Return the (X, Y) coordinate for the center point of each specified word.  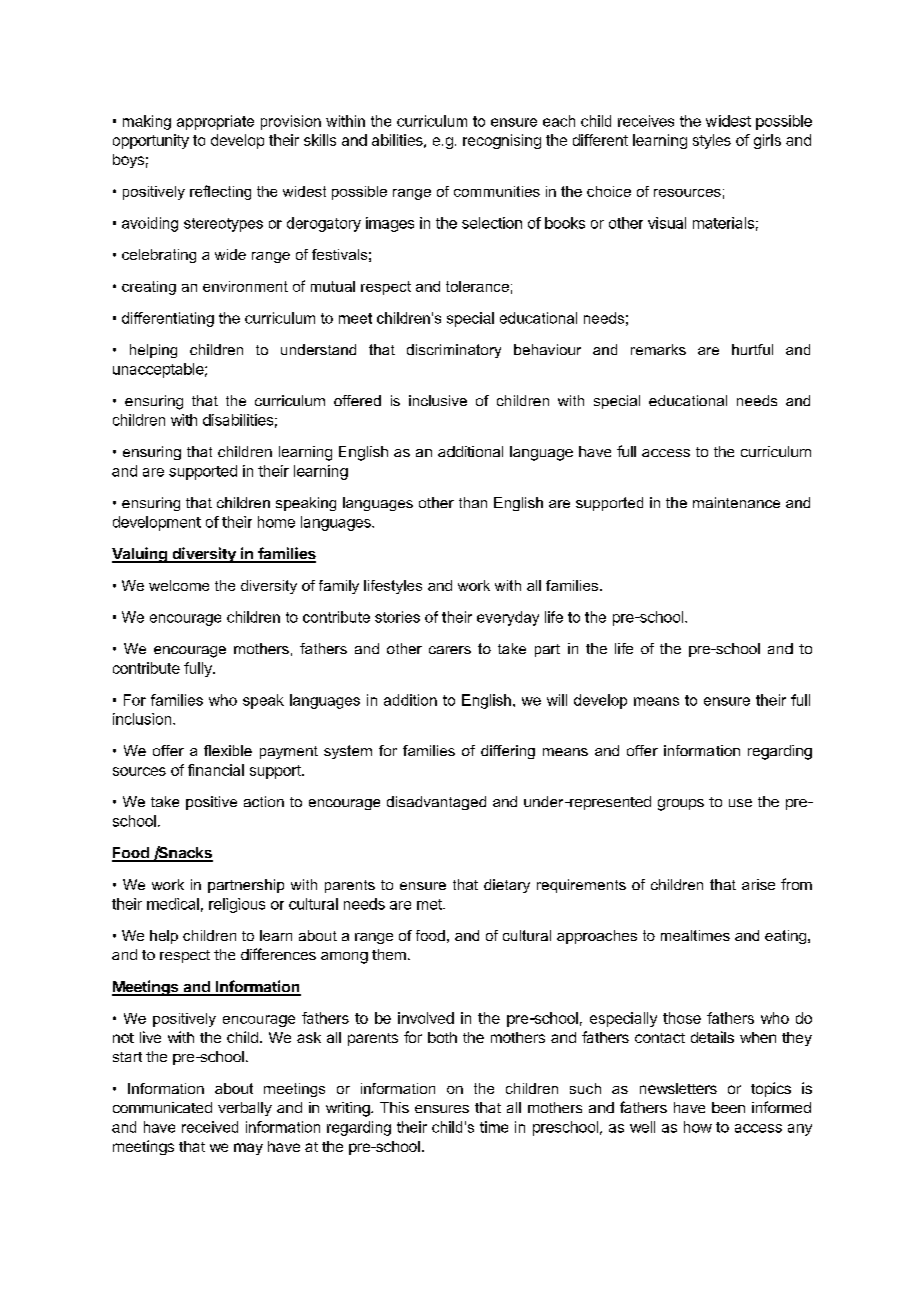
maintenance (736, 502)
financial (216, 770)
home (276, 522)
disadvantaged (436, 803)
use (740, 803)
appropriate (215, 122)
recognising (502, 141)
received (210, 1127)
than (473, 502)
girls (767, 141)
